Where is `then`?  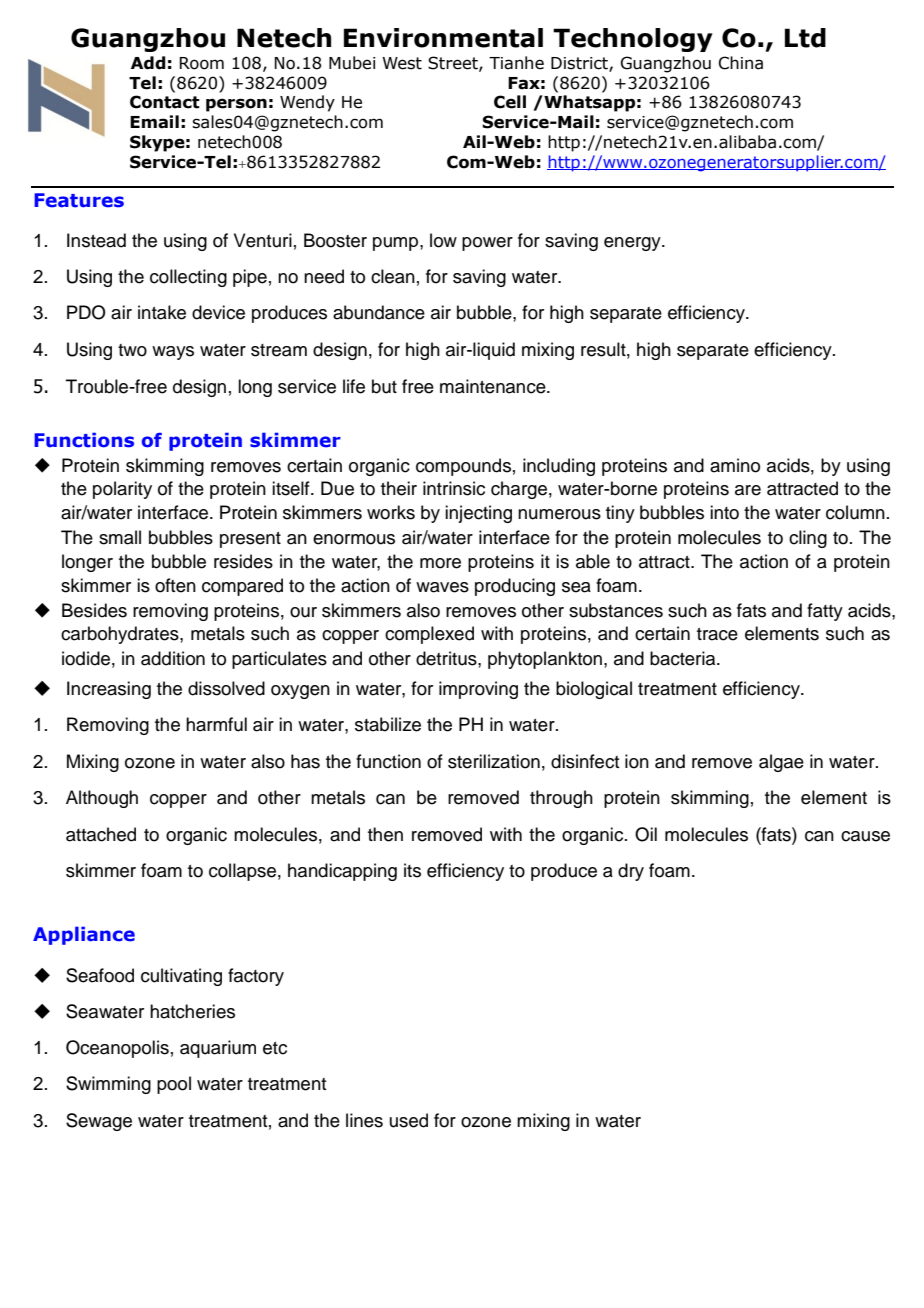
then is located at coordinates (385, 834).
